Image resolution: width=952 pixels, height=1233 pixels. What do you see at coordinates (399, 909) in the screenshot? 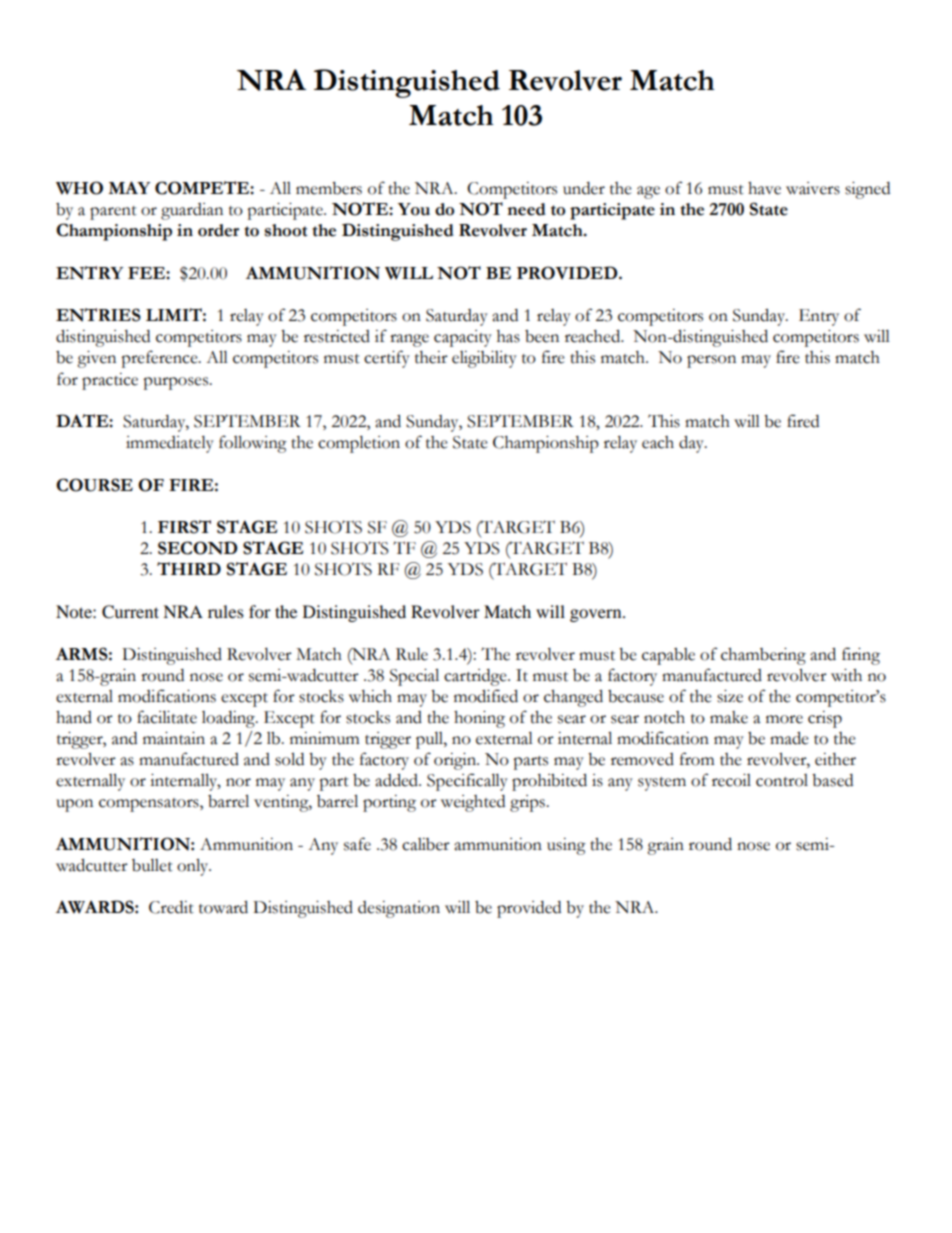
I see `designation` at bounding box center [399, 909].
